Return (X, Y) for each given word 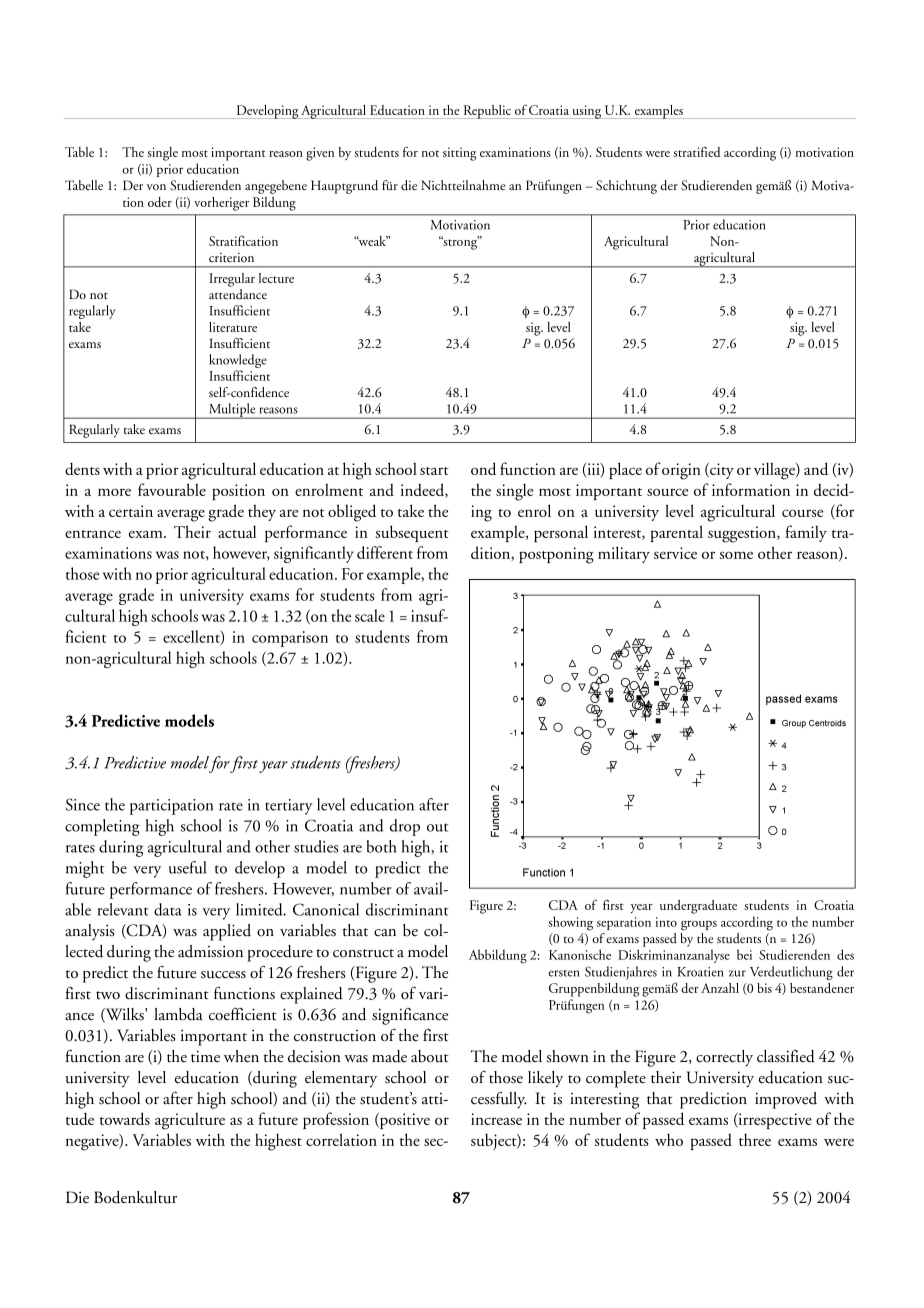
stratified (697, 151)
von (156, 187)
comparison (290, 639)
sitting (459, 154)
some (736, 555)
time (205, 1056)
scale (370, 615)
